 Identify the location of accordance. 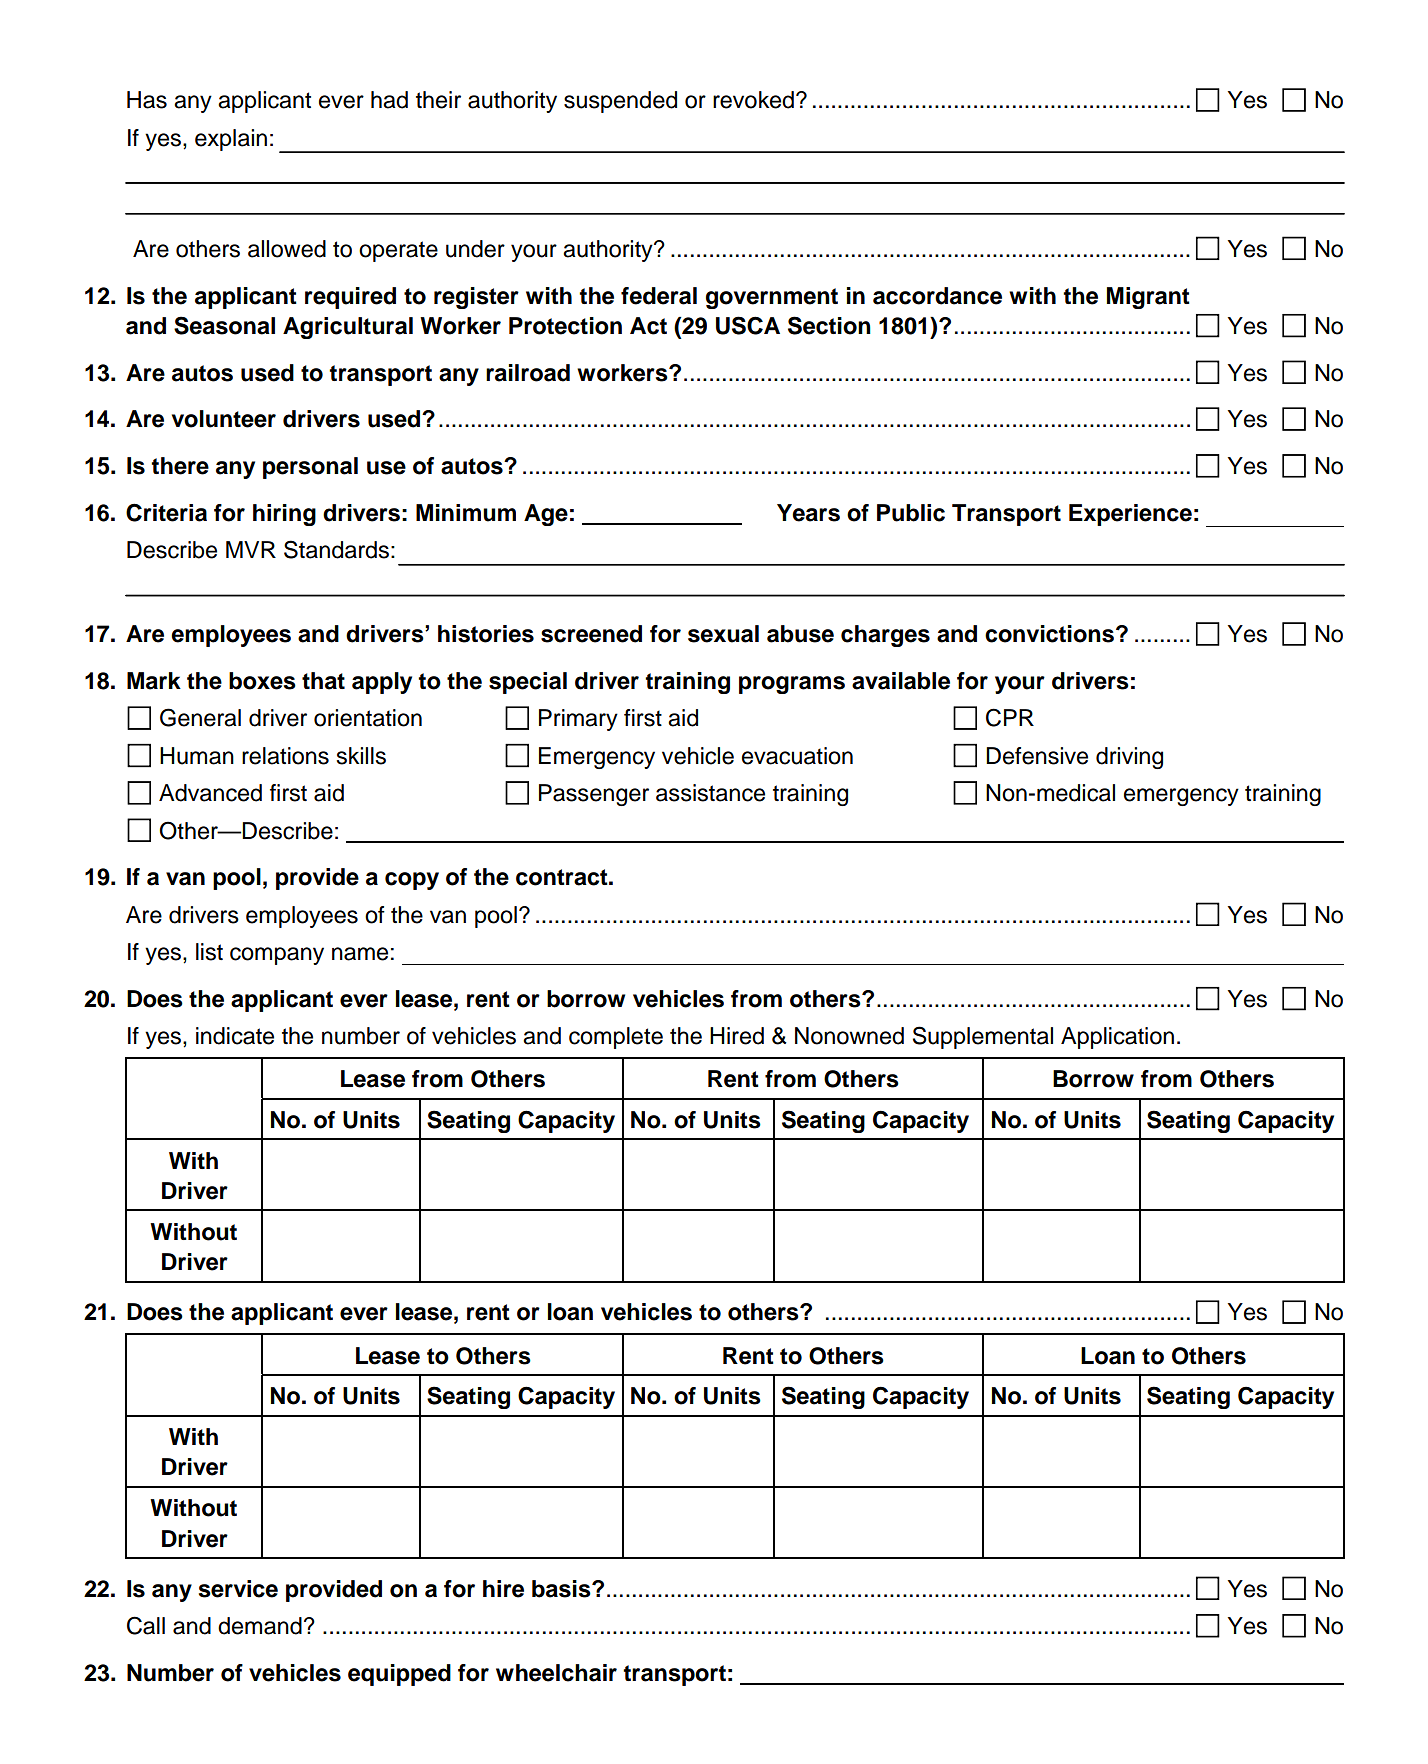
(937, 296).
